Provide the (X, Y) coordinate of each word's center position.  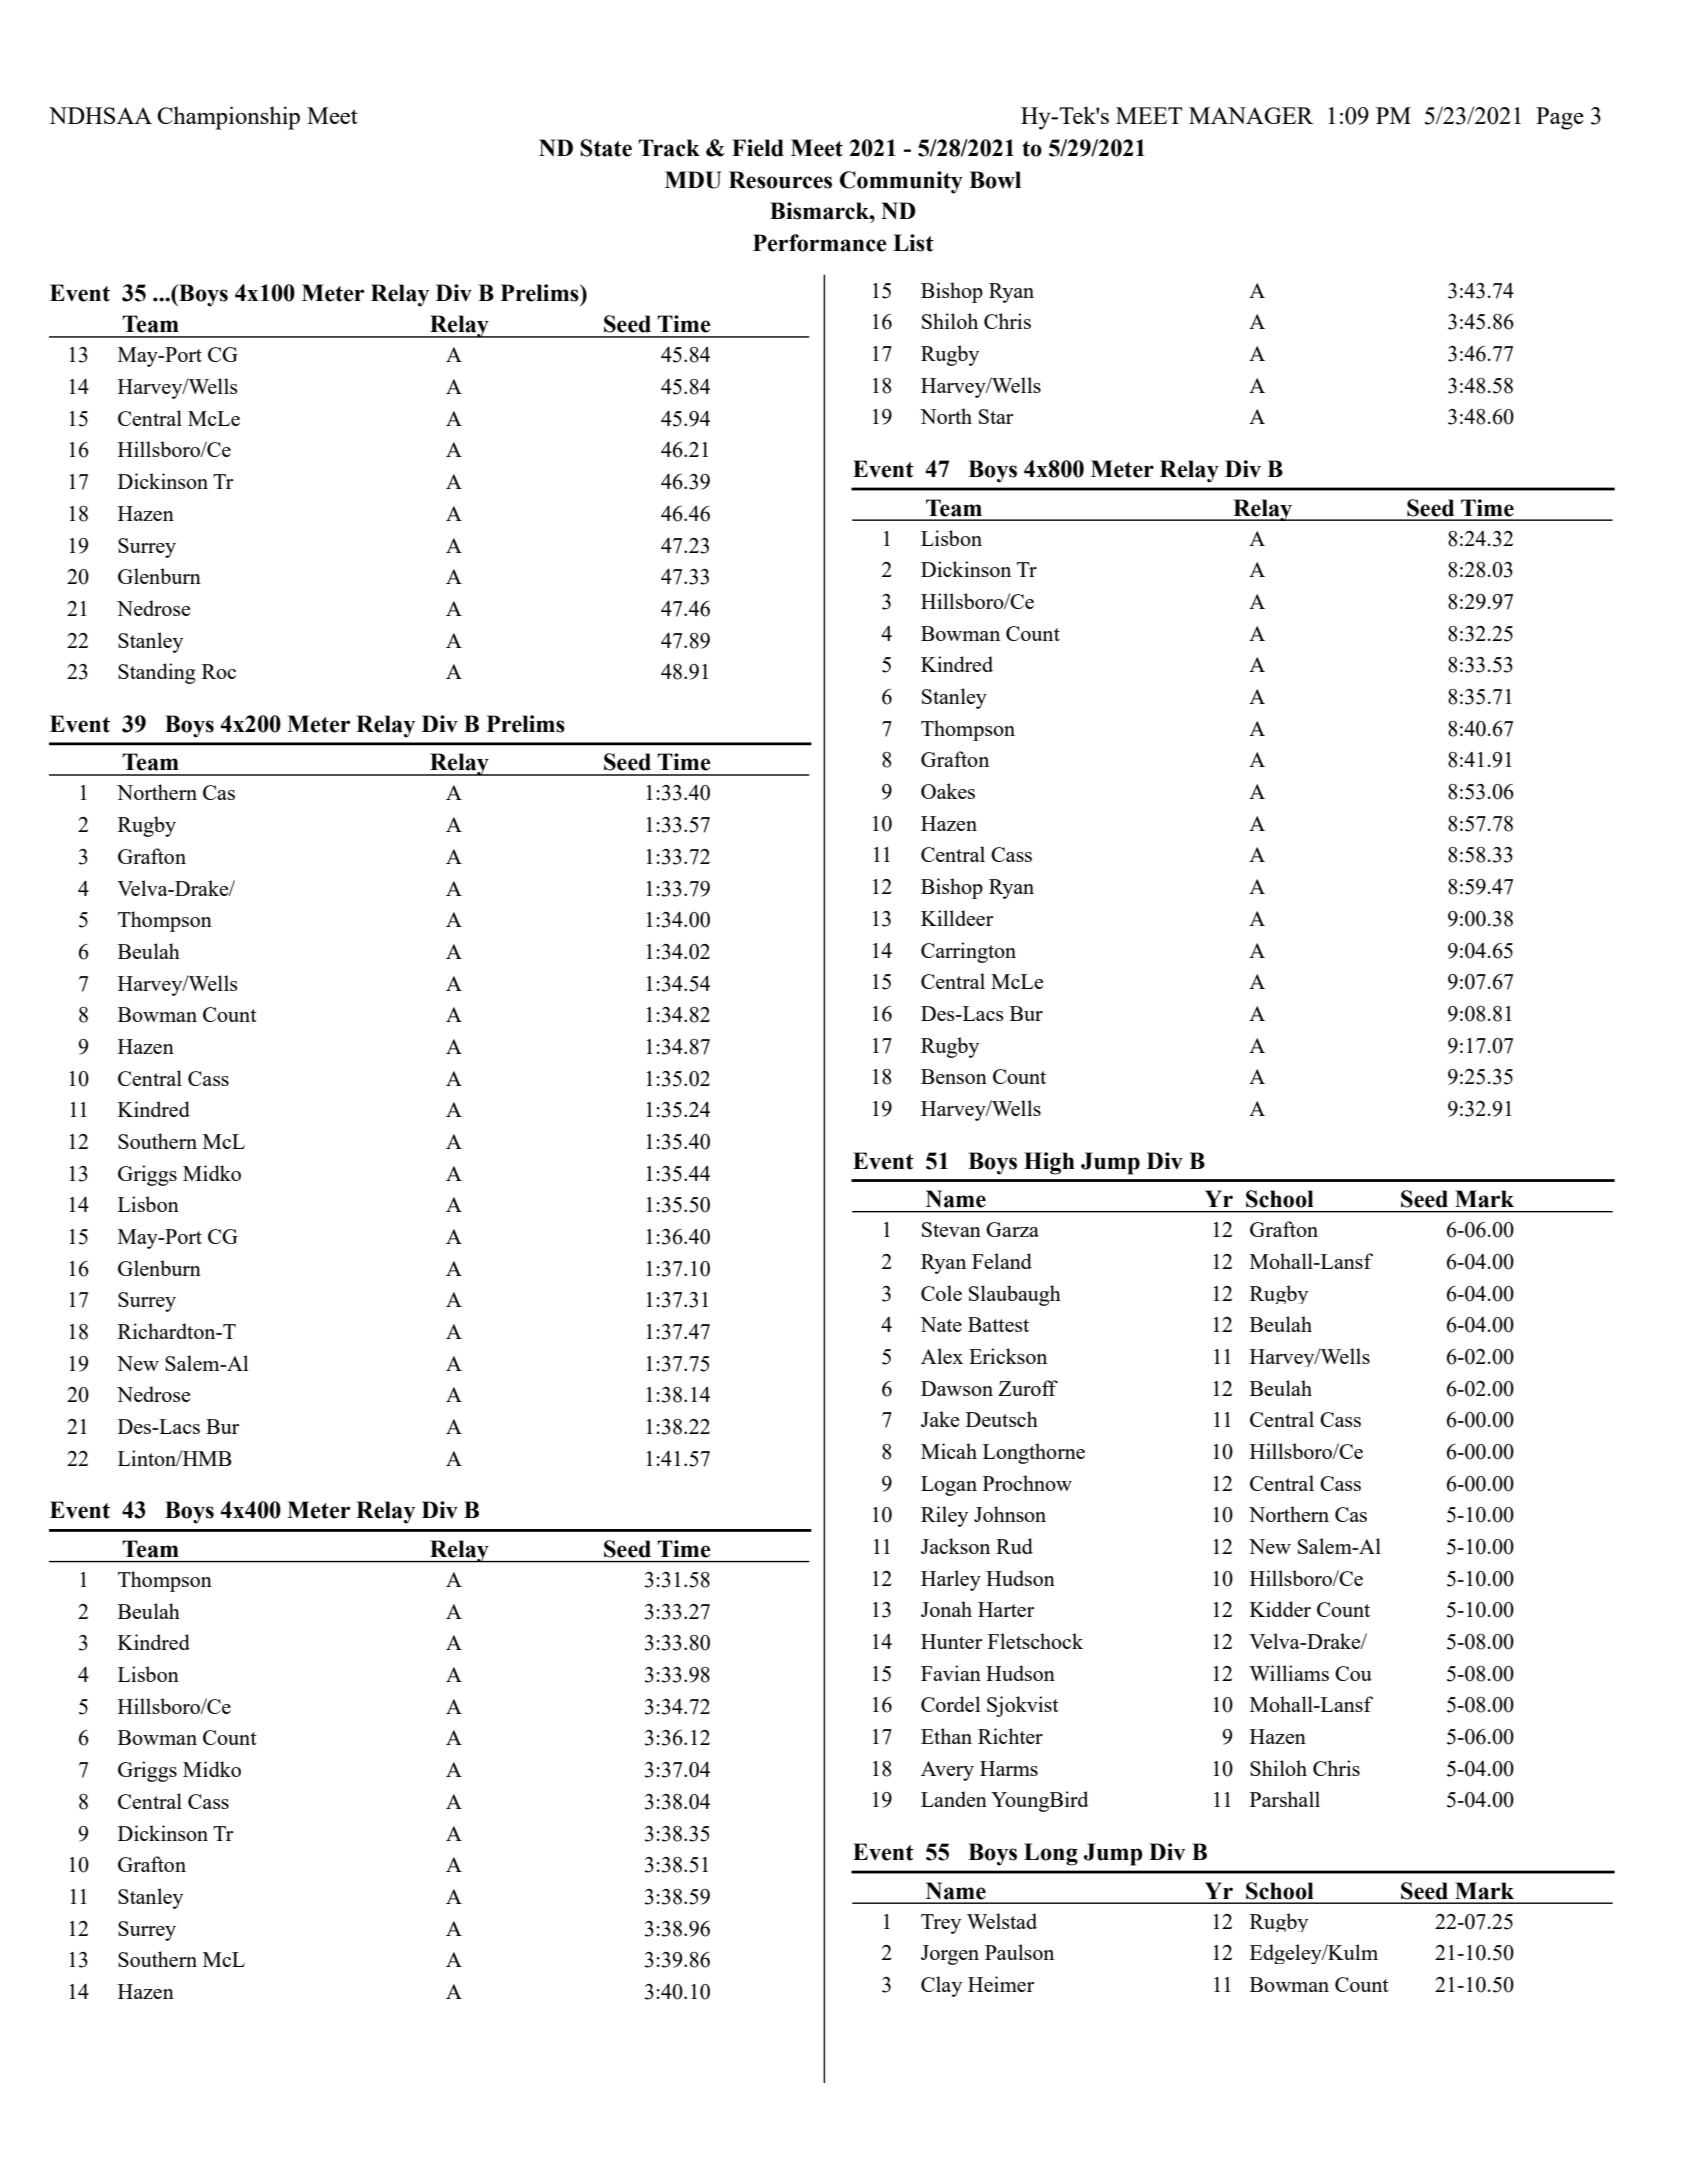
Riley (944, 1516)
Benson (954, 1076)
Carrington (968, 952)
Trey (941, 1924)
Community (901, 182)
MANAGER (1251, 115)
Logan (949, 1486)
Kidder (1280, 1609)
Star (996, 416)
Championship (228, 118)
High (1049, 1163)
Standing (157, 673)
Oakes (948, 791)
